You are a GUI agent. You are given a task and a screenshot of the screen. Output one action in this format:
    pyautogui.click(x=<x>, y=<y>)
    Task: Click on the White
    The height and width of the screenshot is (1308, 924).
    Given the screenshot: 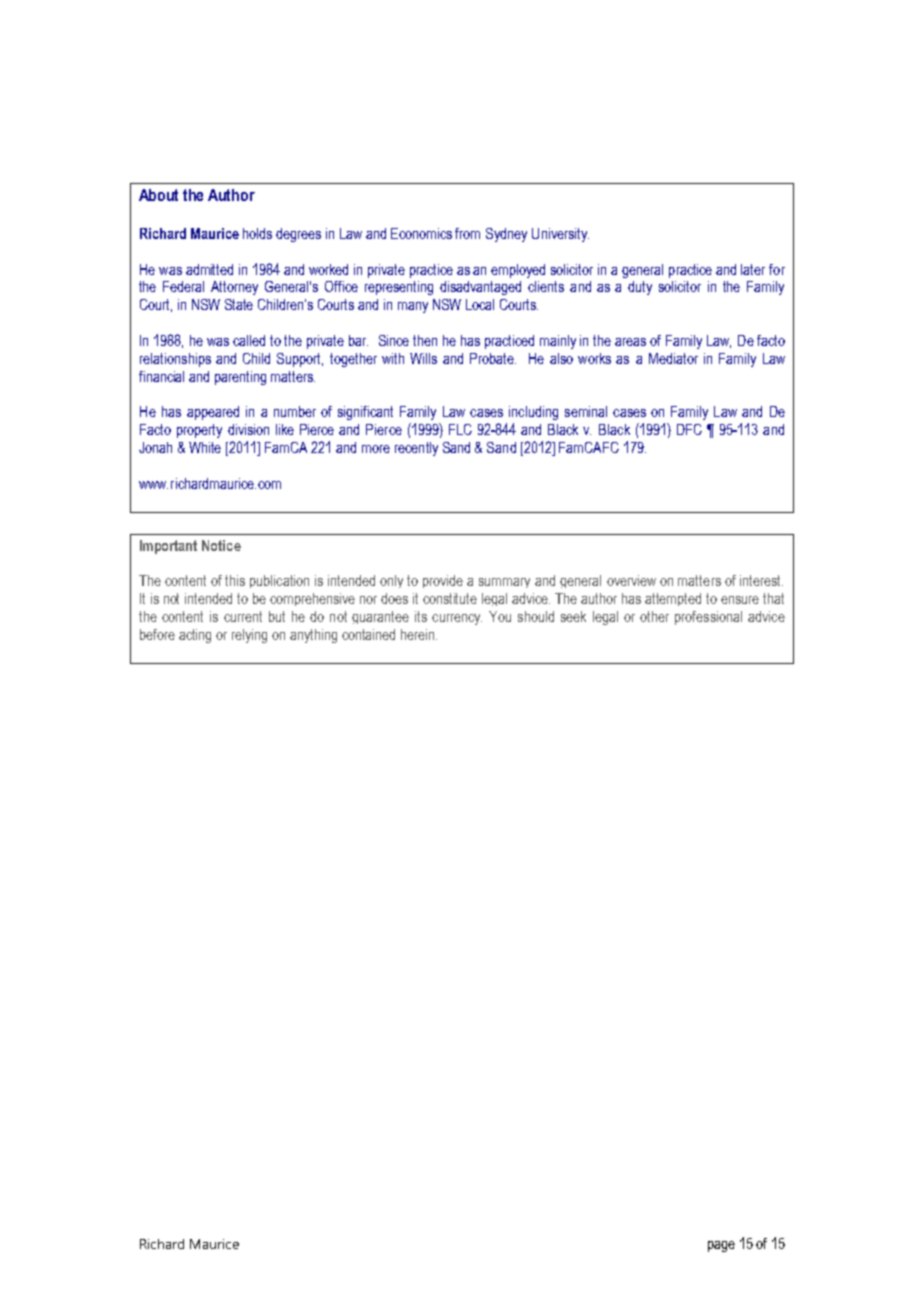 What is the action you would take?
    pyautogui.click(x=205, y=447)
